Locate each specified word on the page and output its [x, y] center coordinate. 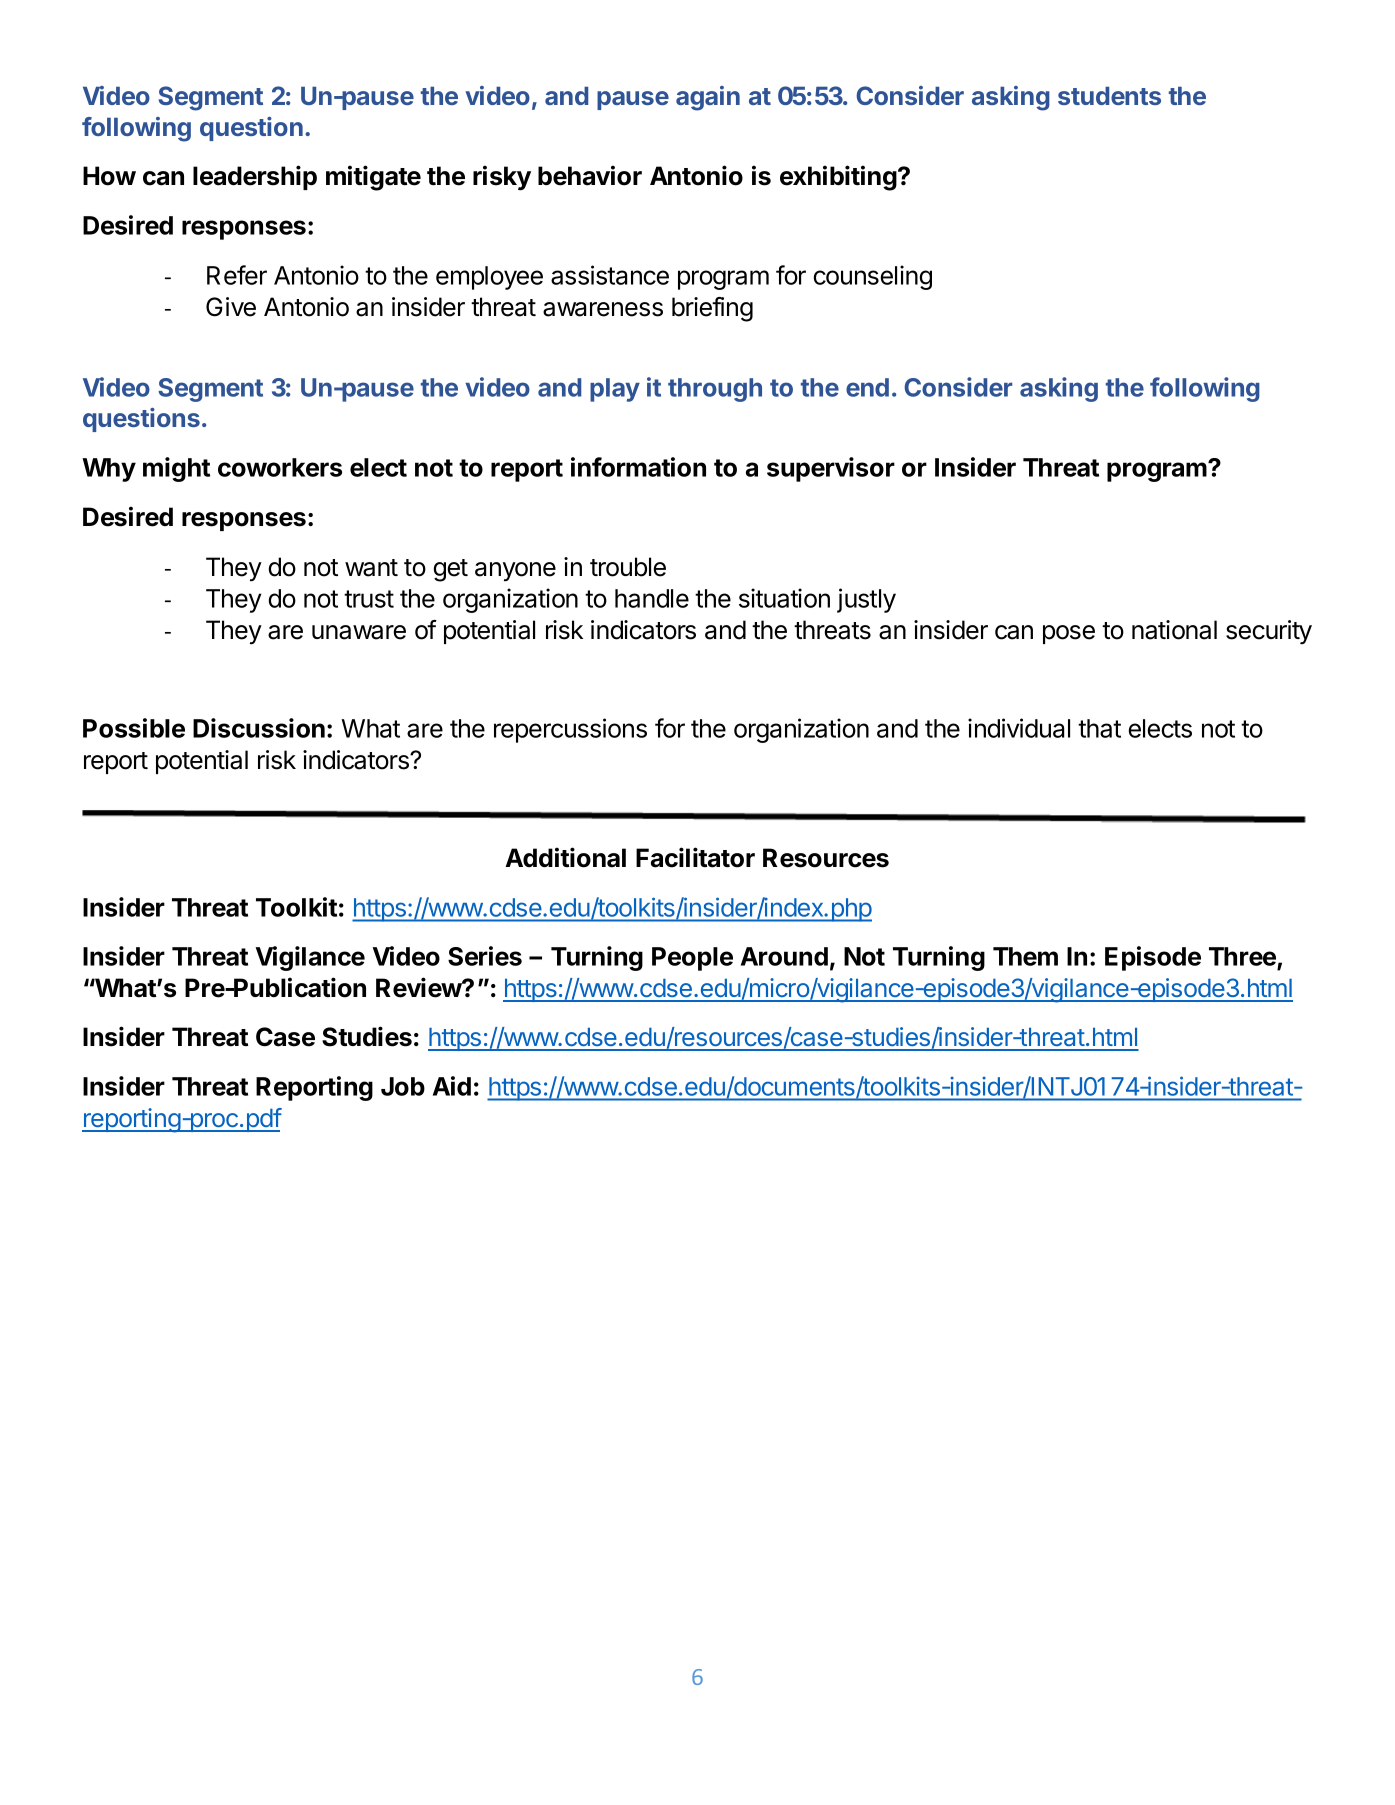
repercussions [570, 730]
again [708, 98]
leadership [255, 177]
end [867, 387]
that [1099, 728]
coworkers [280, 467]
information [638, 467]
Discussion [259, 728]
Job [403, 1086]
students [1109, 95]
